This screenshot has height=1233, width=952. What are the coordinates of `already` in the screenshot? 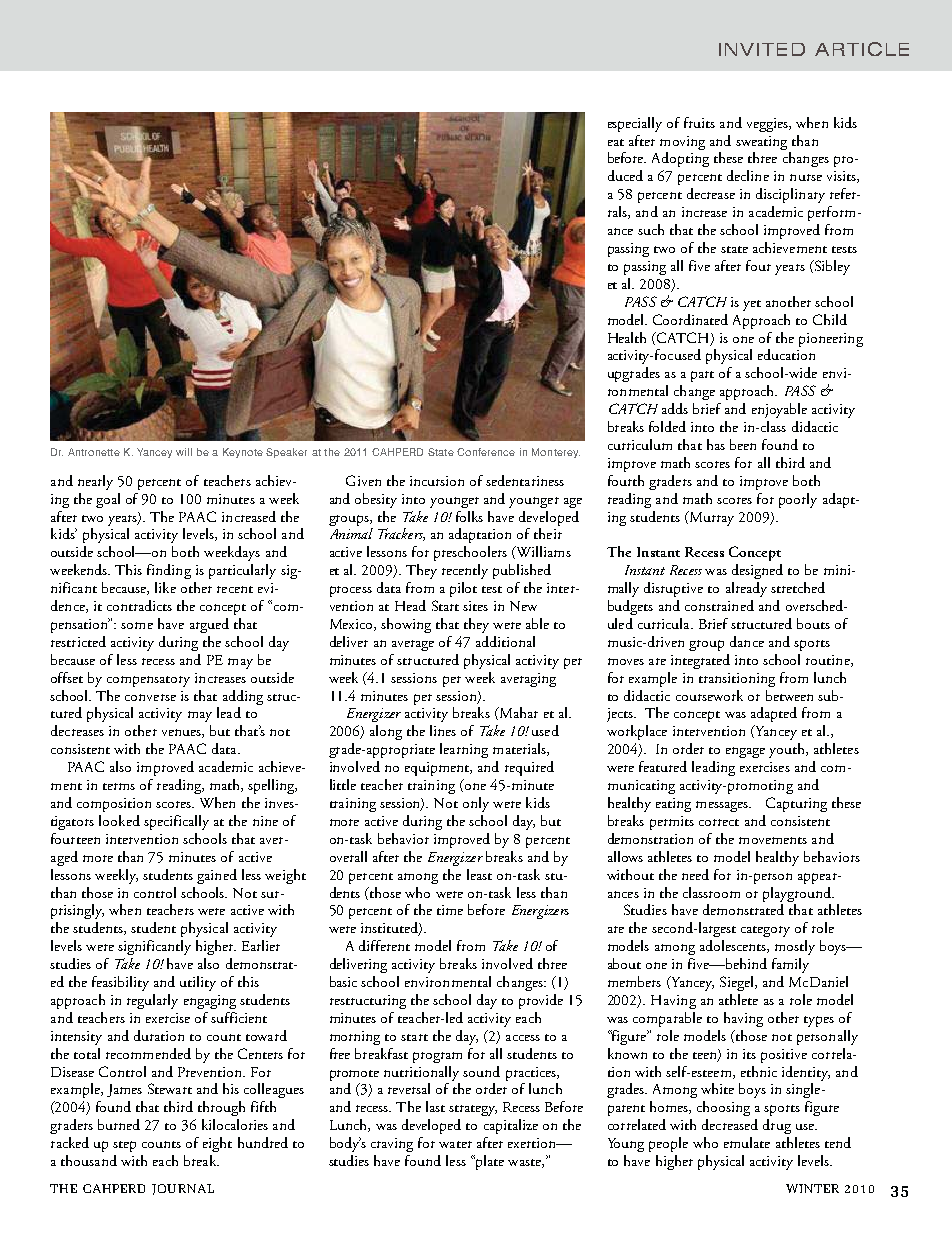 It's located at (746, 589).
